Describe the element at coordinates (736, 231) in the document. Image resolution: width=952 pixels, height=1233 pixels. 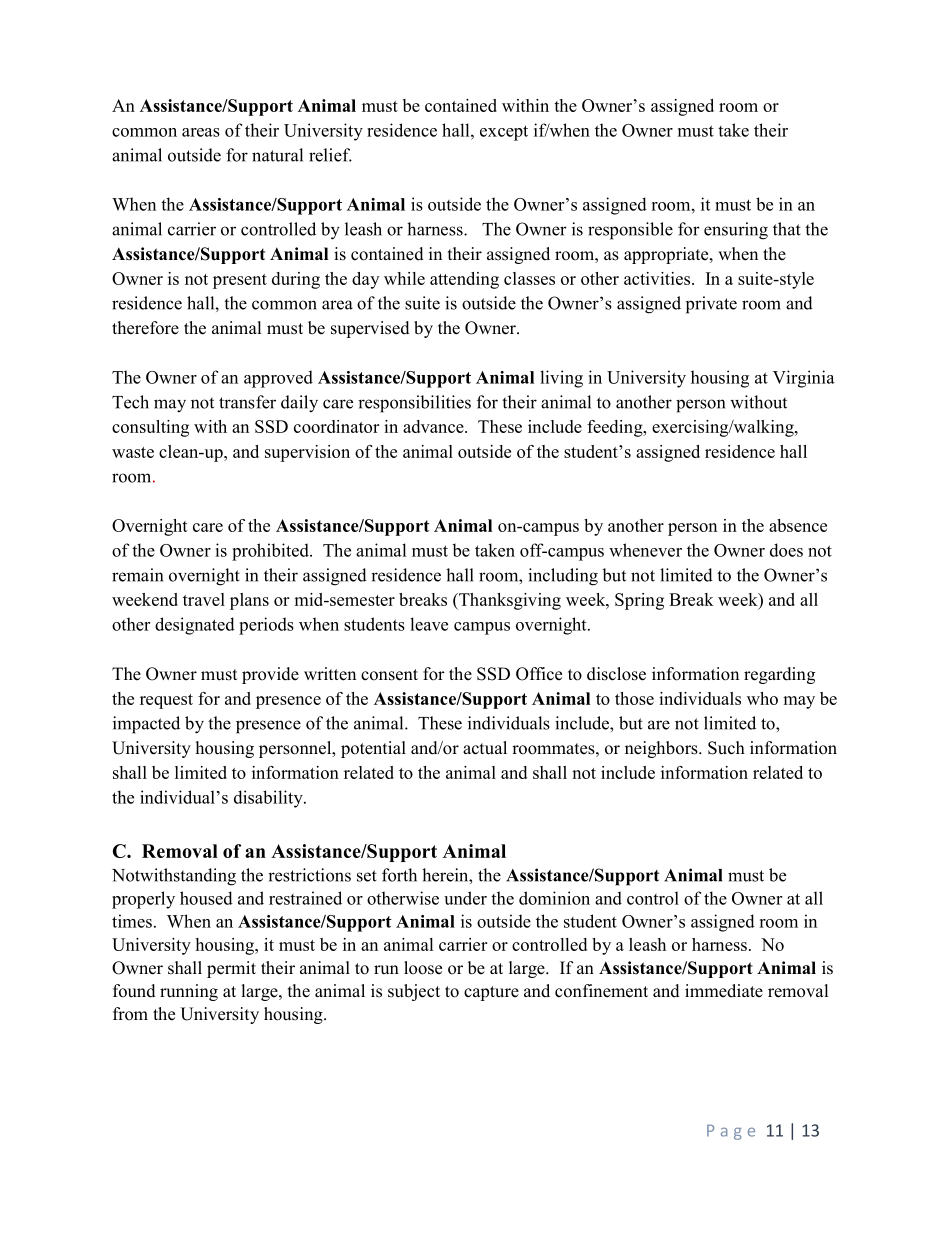
I see `ensuring` at that location.
